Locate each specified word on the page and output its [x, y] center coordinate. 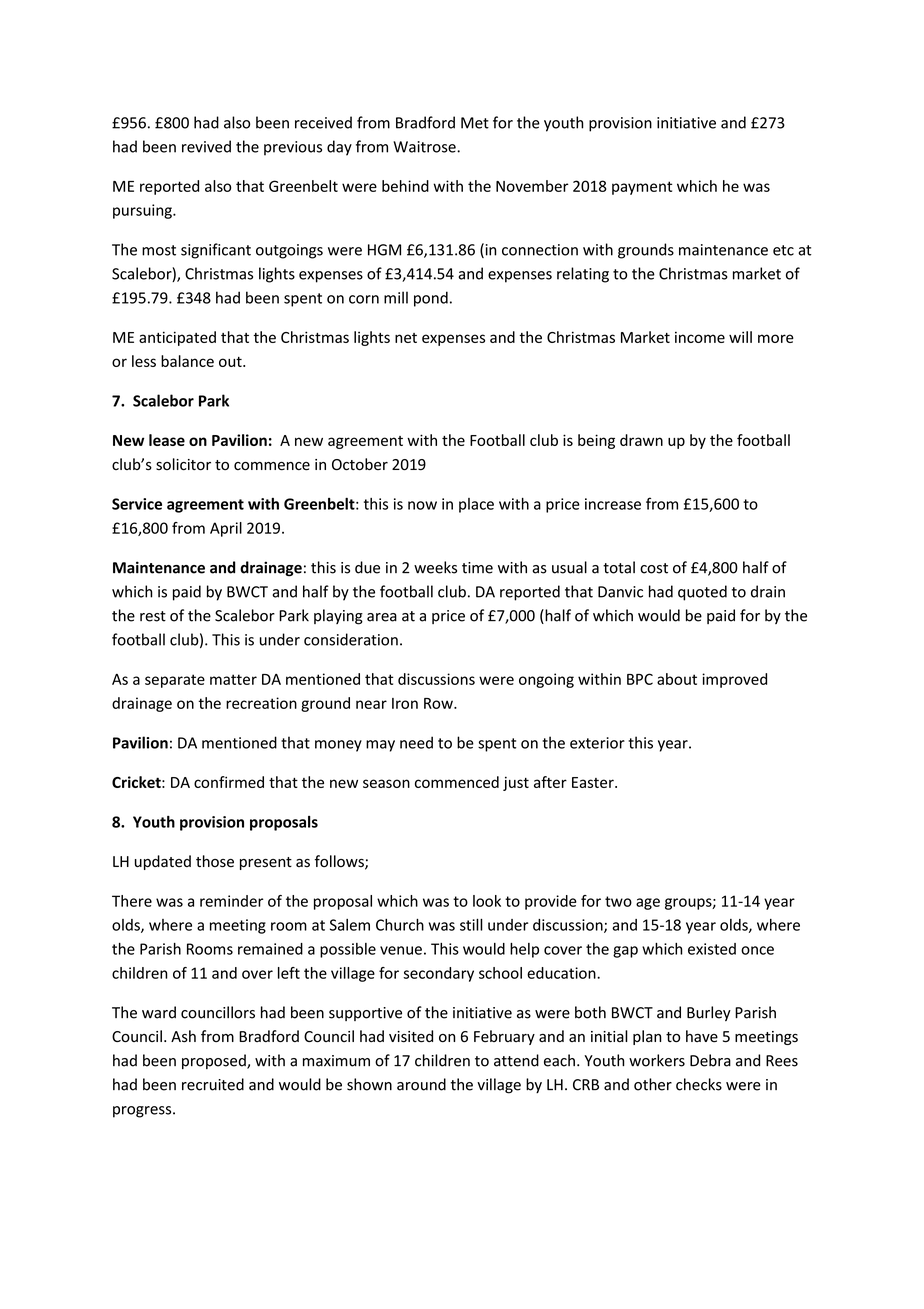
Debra [710, 1060]
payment [642, 188]
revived [206, 146]
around [421, 1084]
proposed [215, 1061]
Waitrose [425, 147]
